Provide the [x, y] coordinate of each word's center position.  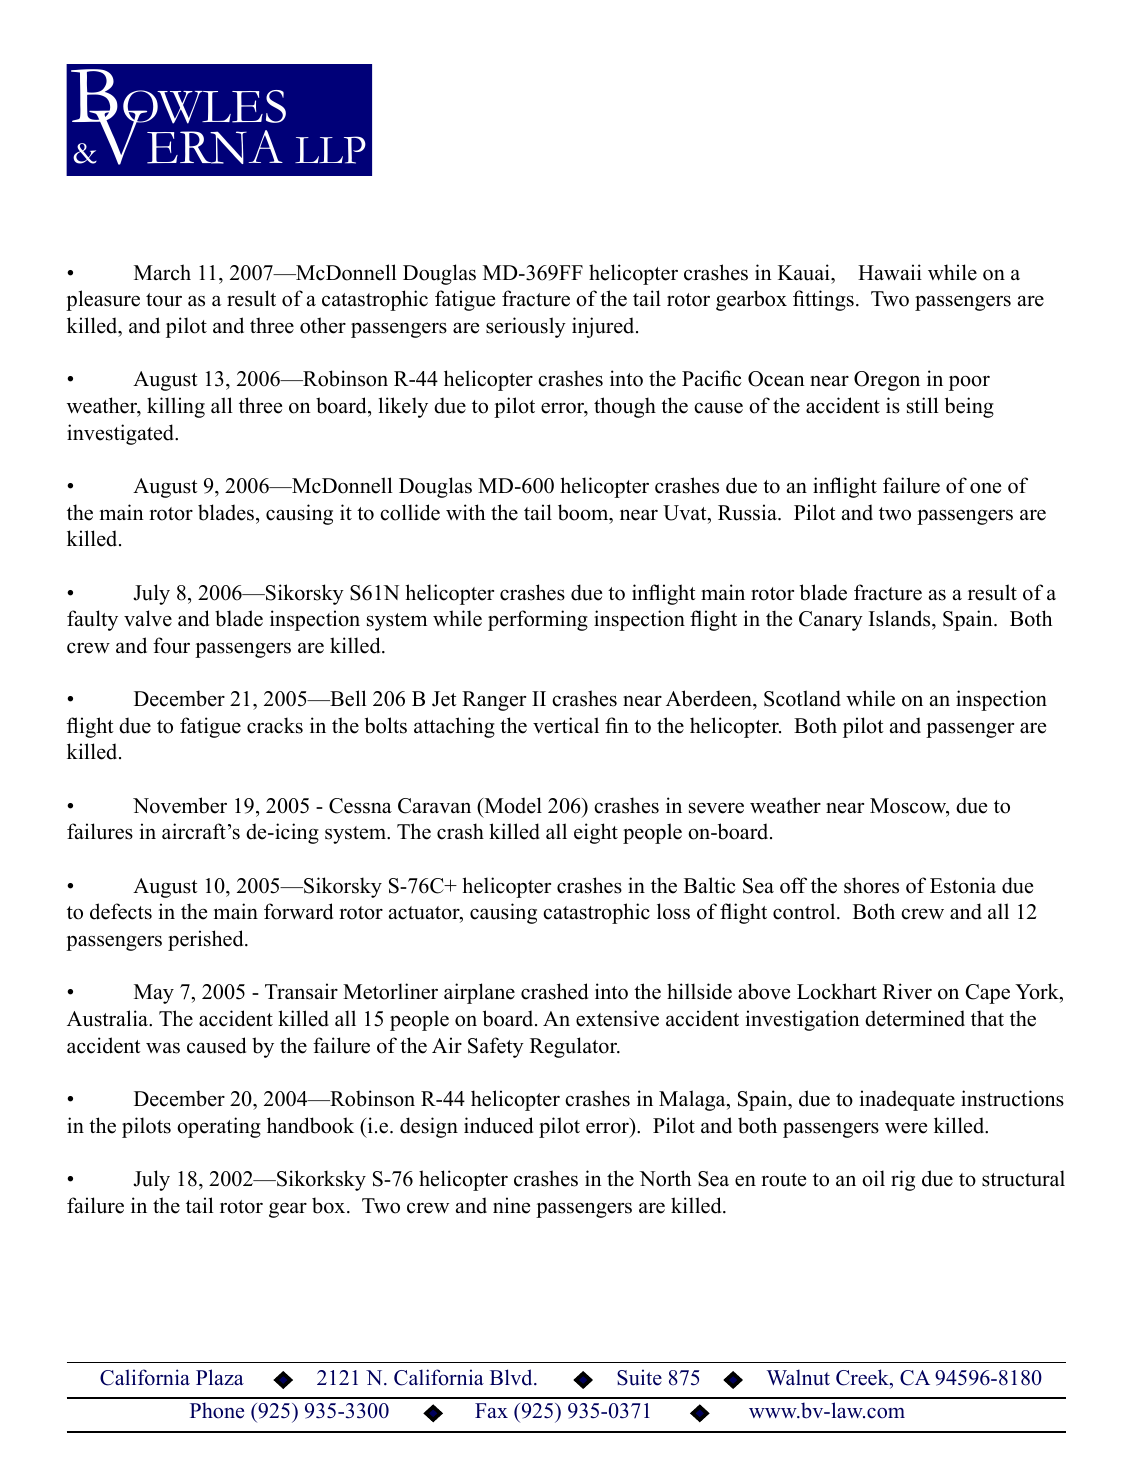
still [922, 405]
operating [219, 1127]
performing [538, 620]
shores [871, 885]
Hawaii [890, 272]
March [162, 272]
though [625, 407]
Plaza [220, 1377]
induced [498, 1125]
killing [176, 407]
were [906, 1128]
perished [207, 940]
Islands [901, 618]
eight [596, 833]
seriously [526, 327]
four [171, 645]
